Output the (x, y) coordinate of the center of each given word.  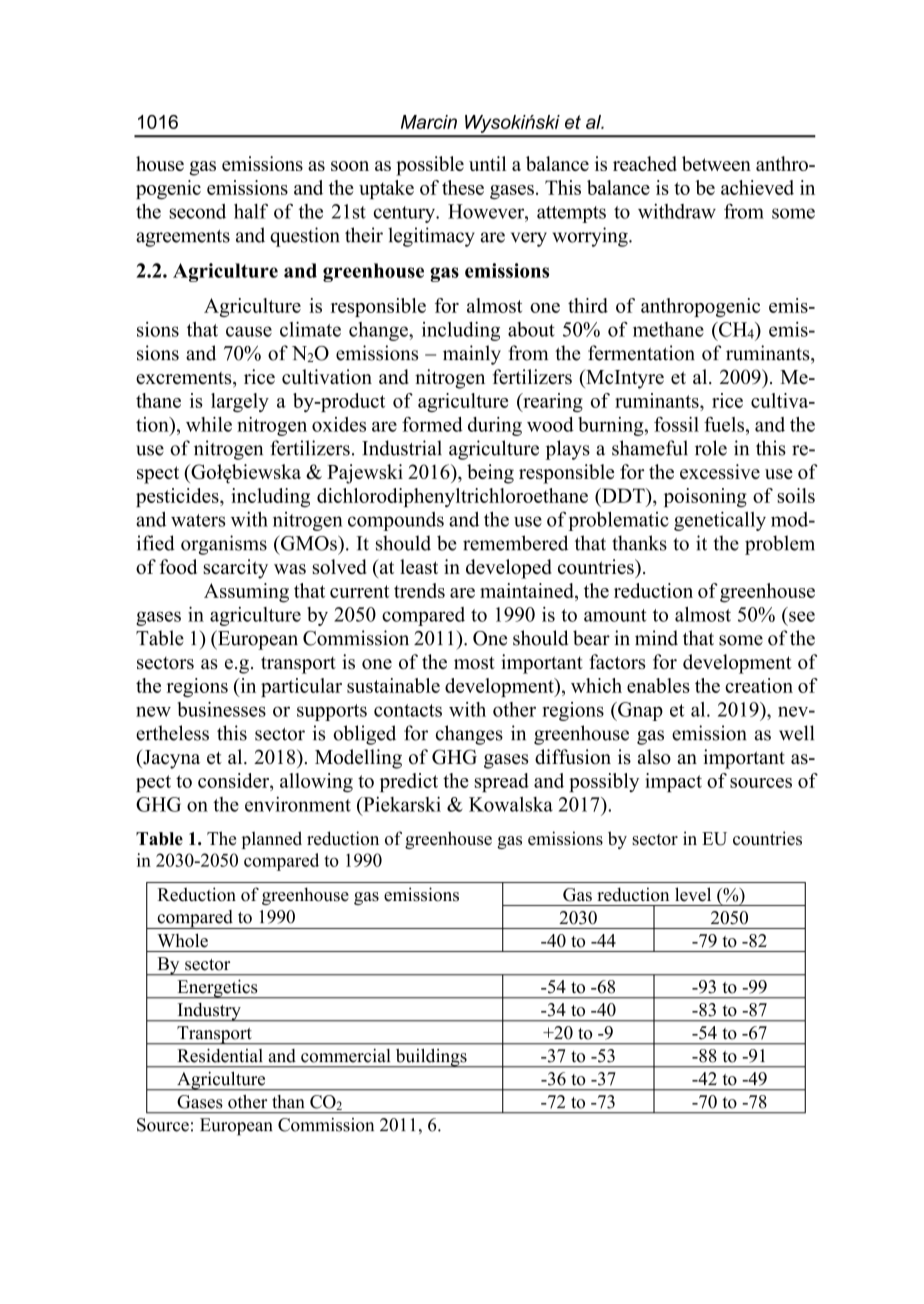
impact (673, 782)
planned (272, 840)
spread (502, 782)
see (802, 616)
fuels (725, 424)
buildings (431, 1058)
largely (240, 402)
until (487, 163)
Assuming (246, 593)
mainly (472, 355)
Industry (209, 1012)
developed (509, 569)
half (251, 211)
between (716, 163)
